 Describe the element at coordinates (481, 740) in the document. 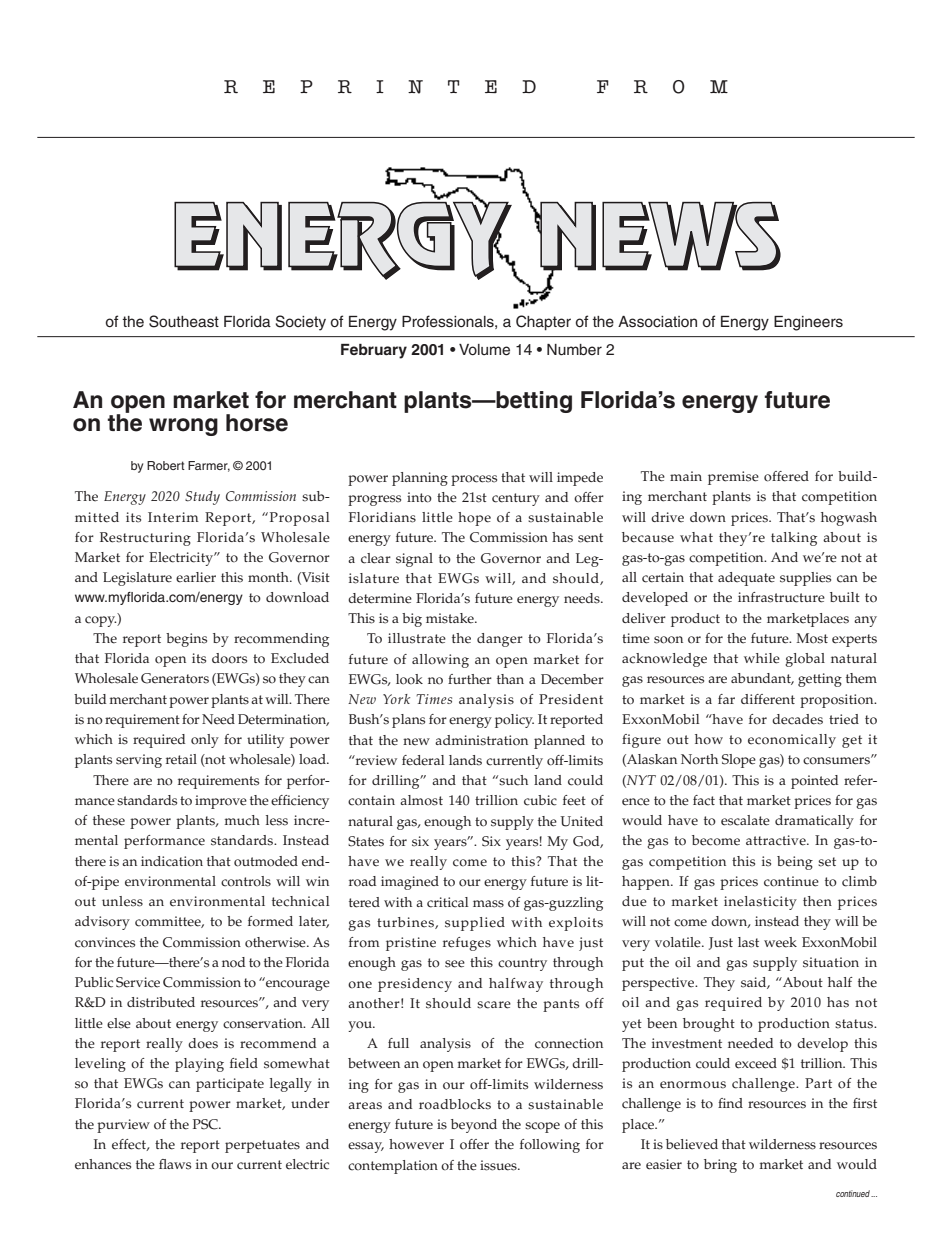

I see `administration` at that location.
